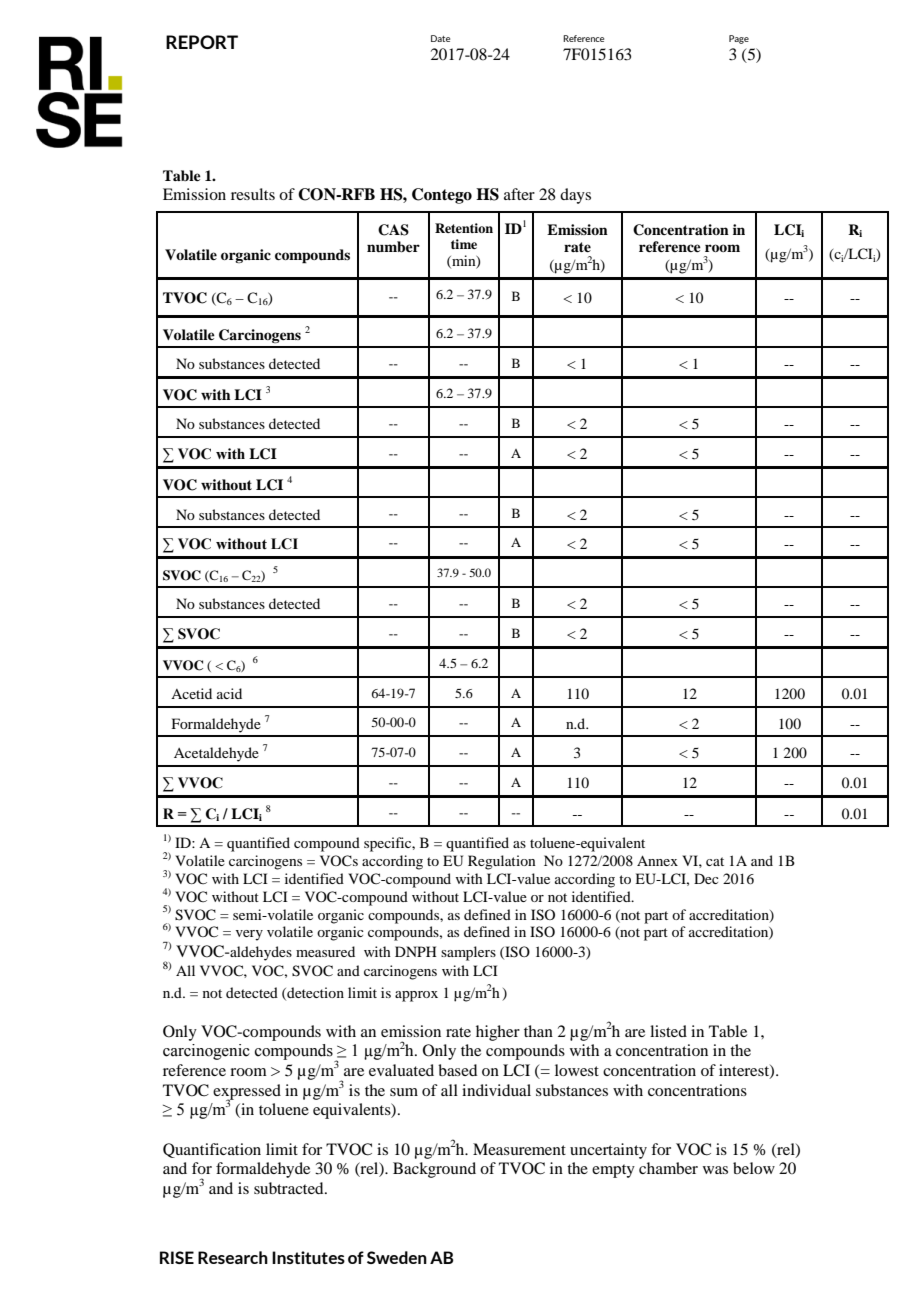  What do you see at coordinates (440, 38) in the screenshot?
I see `Date` at bounding box center [440, 38].
